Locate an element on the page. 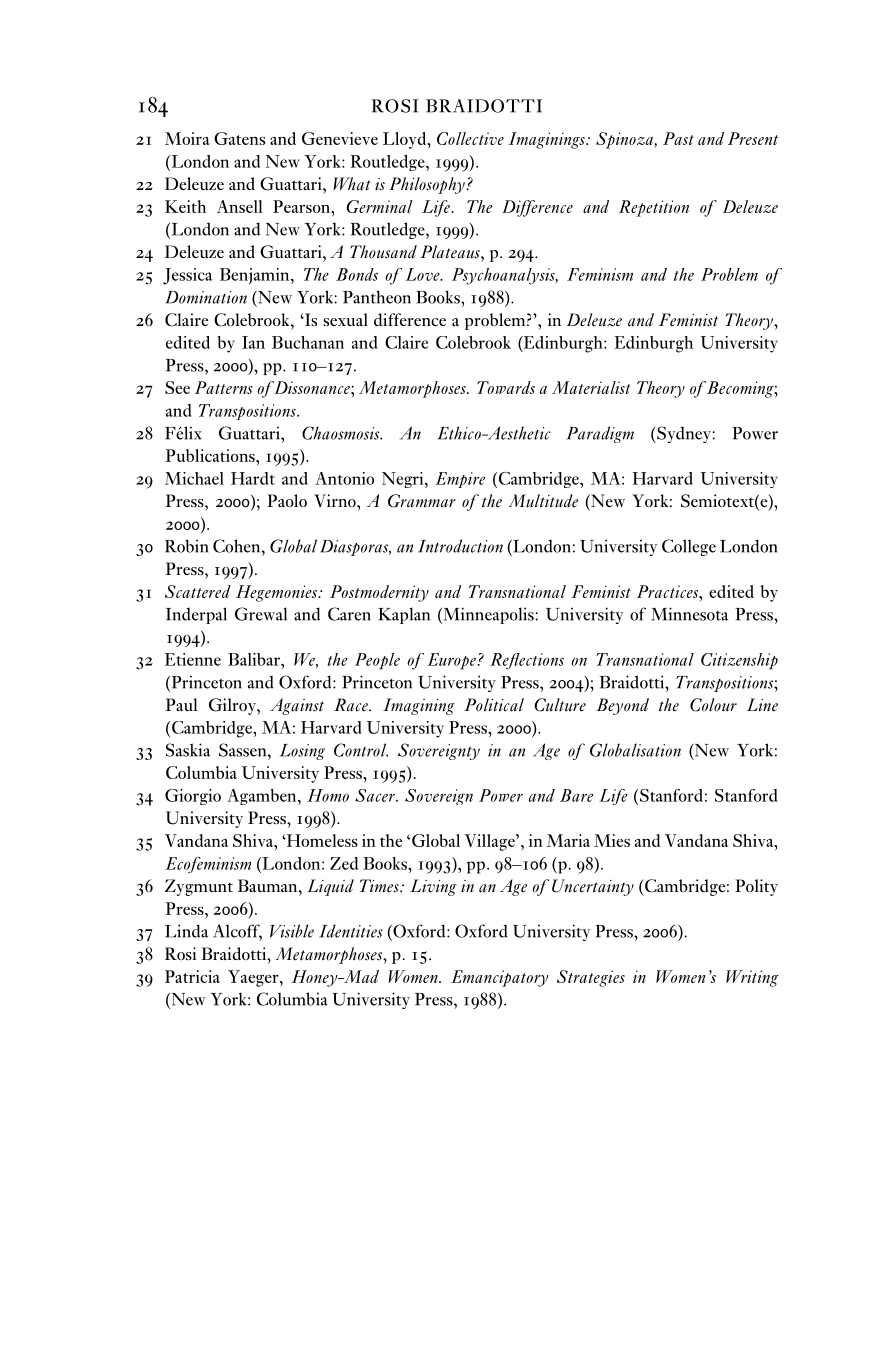  Collective is located at coordinates (470, 138).
